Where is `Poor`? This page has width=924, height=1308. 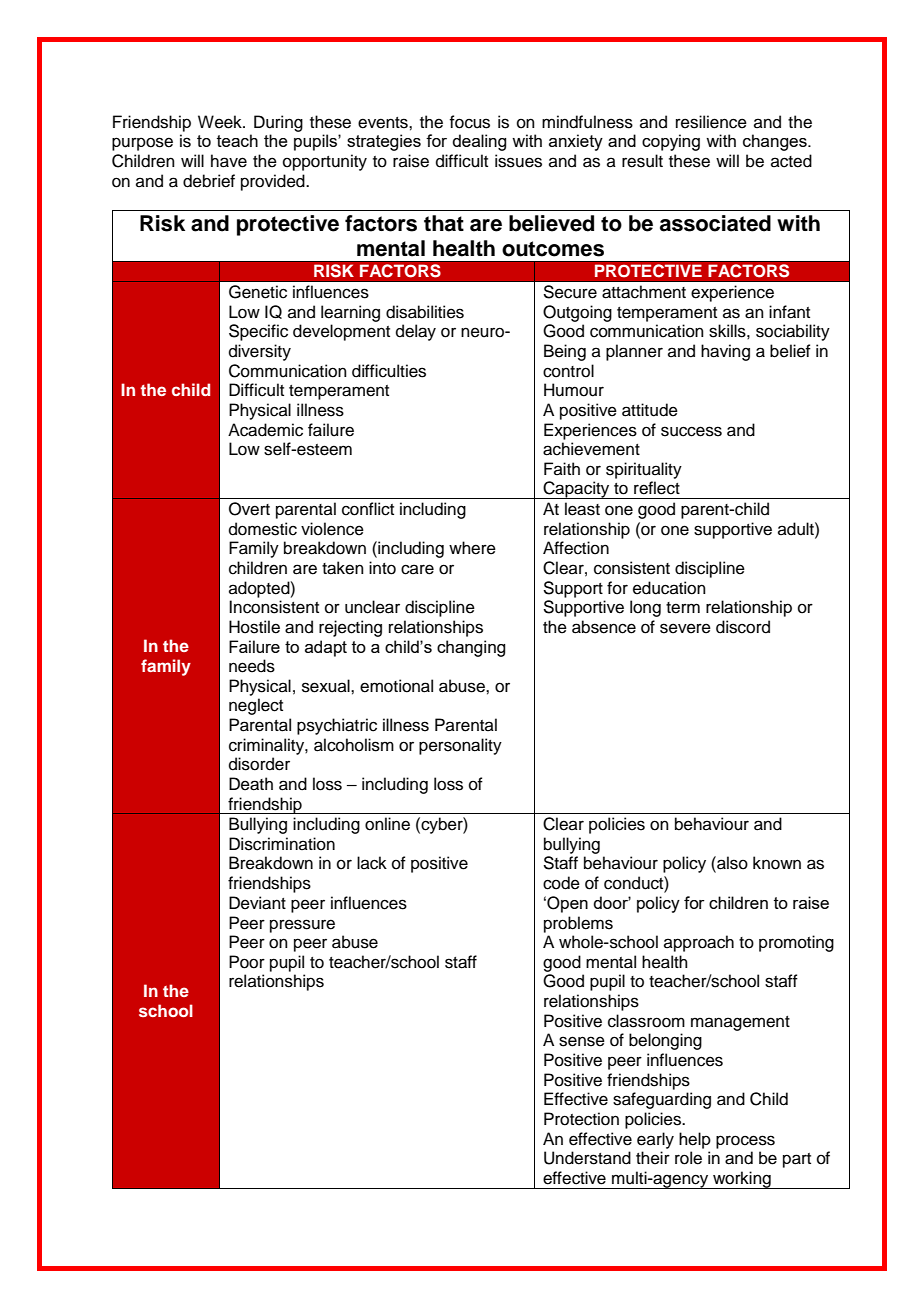
Poor is located at coordinates (247, 962).
